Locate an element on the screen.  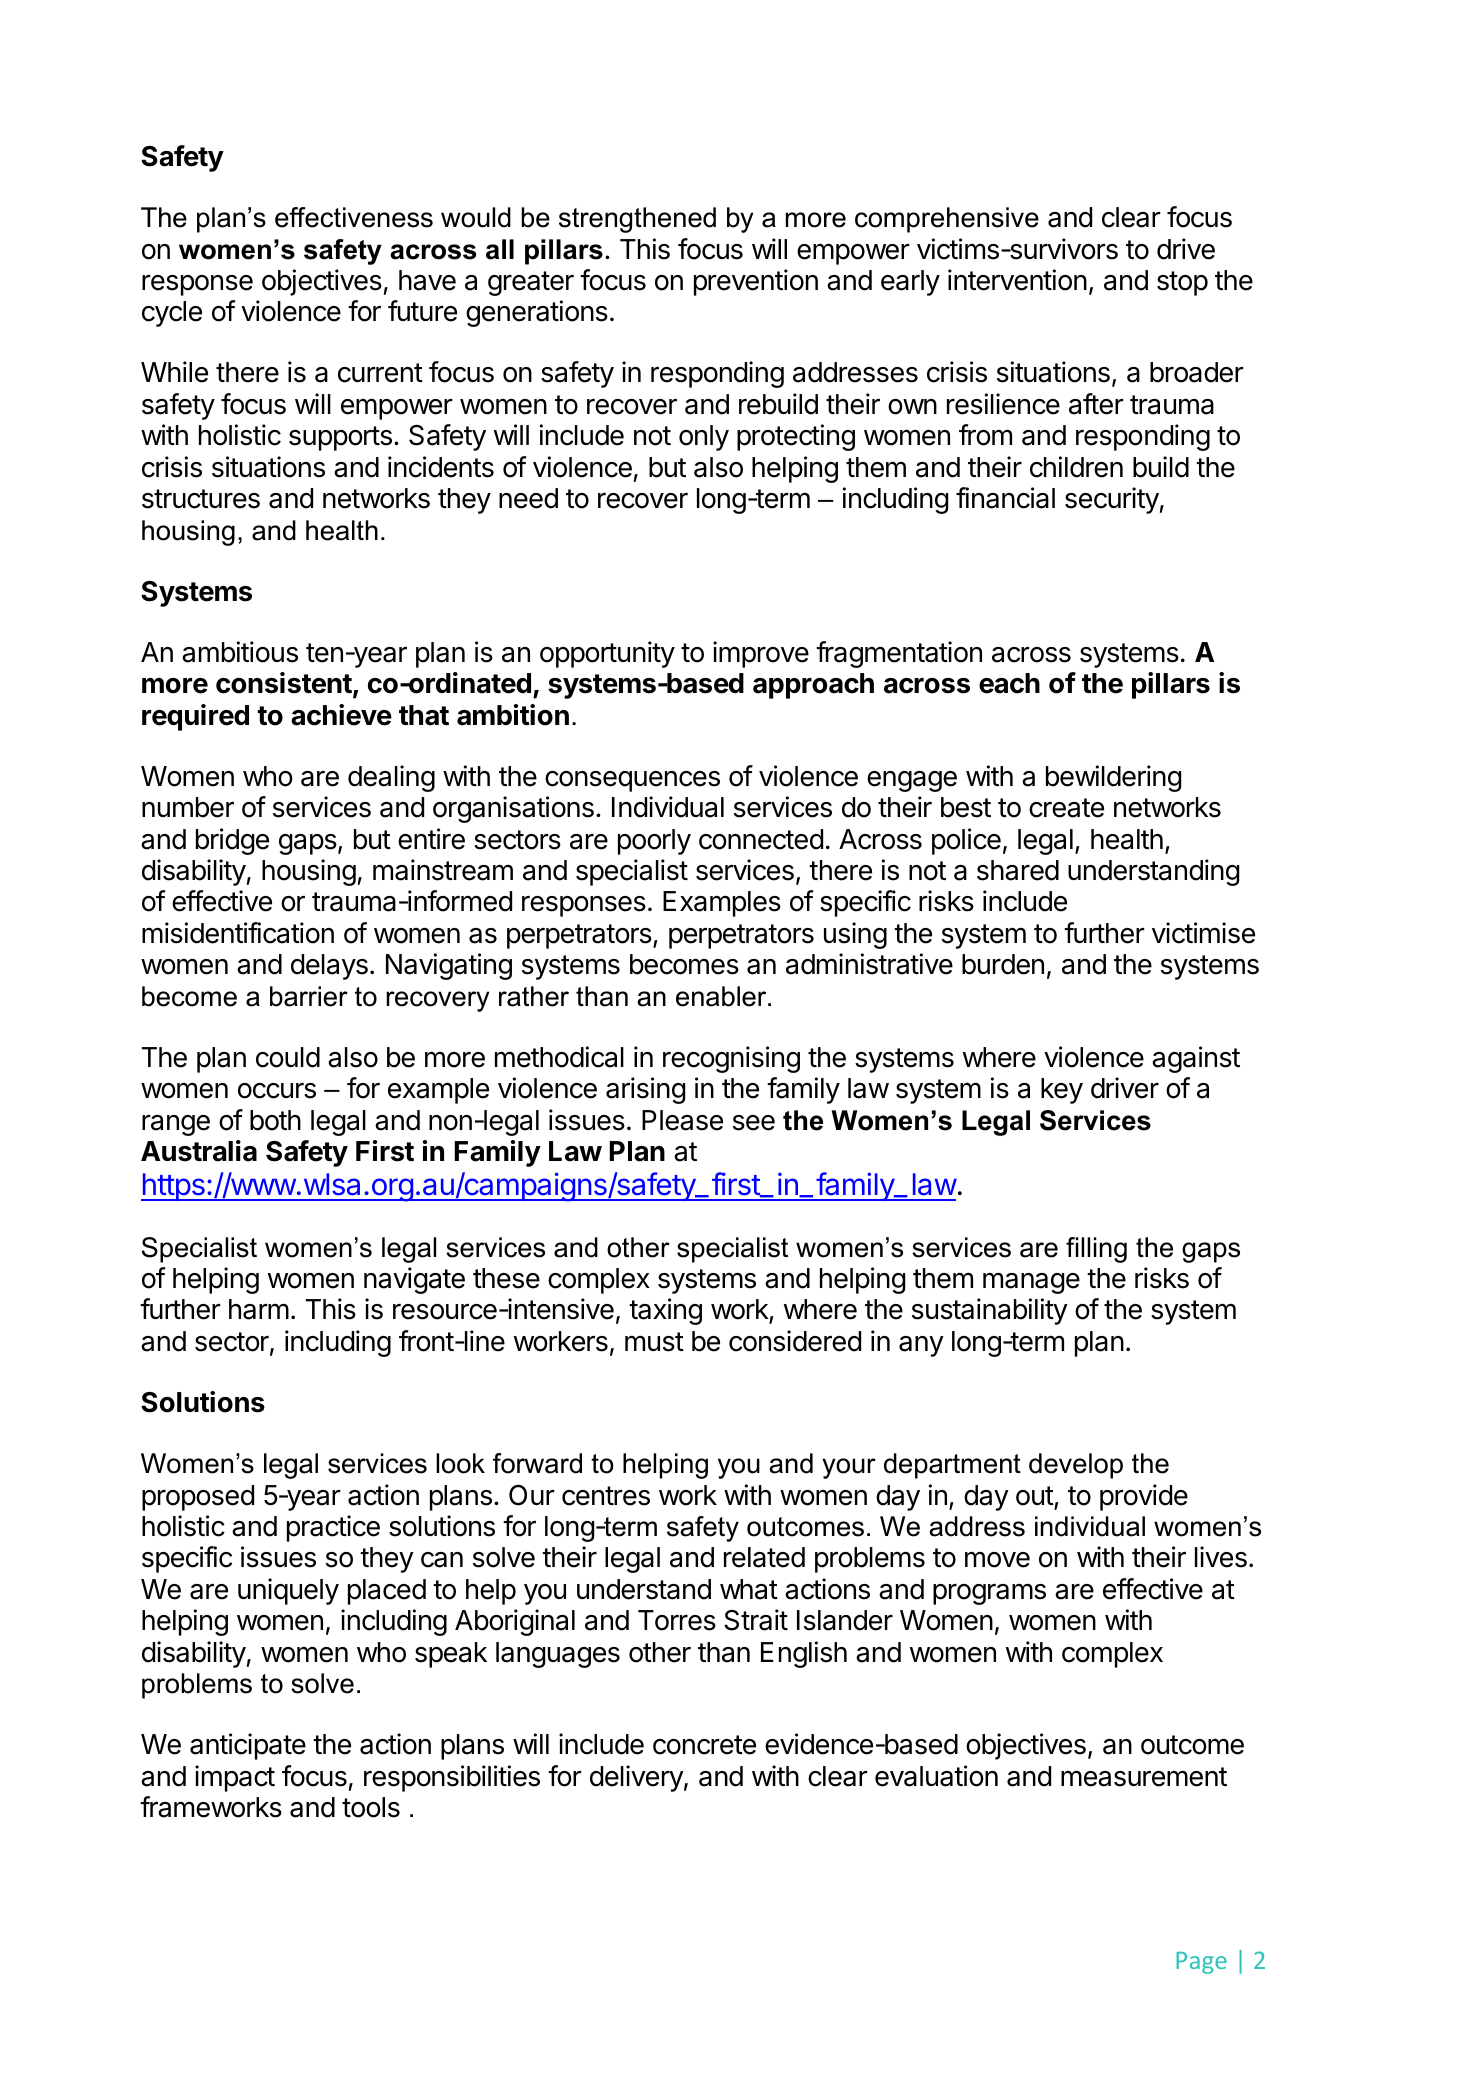
Page is located at coordinates (1201, 1963).
